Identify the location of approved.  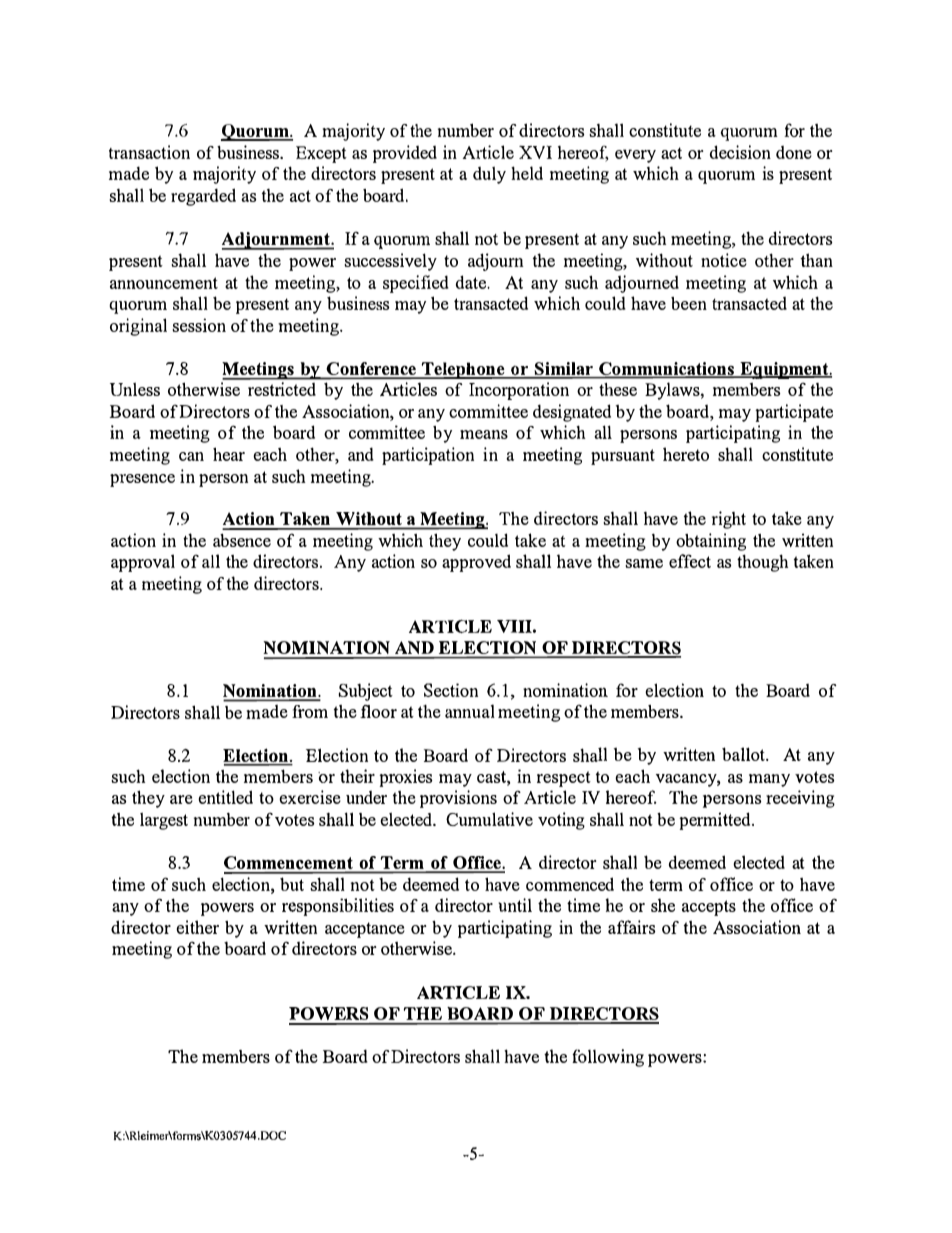
(476, 563).
